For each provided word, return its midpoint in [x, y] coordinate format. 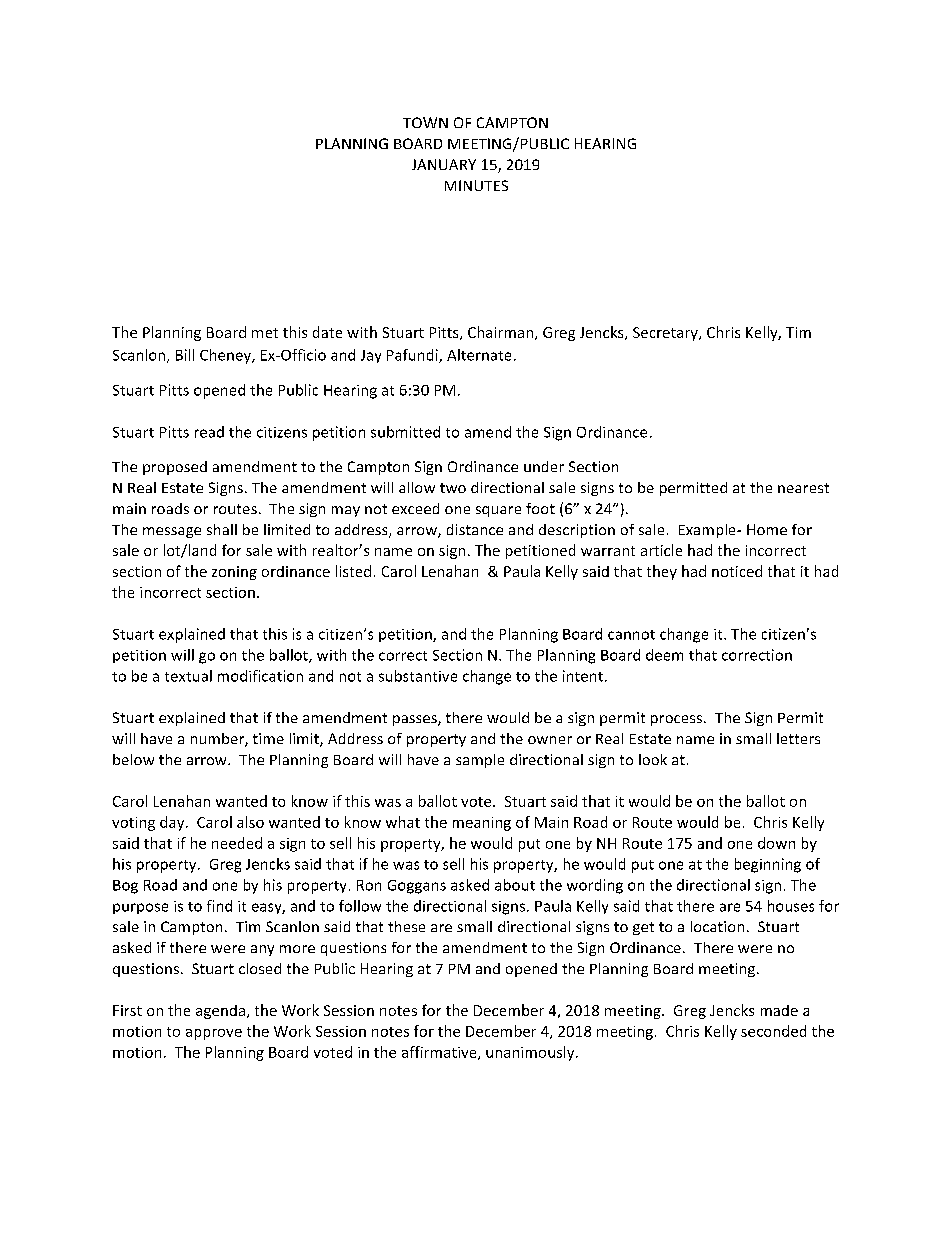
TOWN [425, 122]
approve [214, 1034]
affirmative [440, 1053]
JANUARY [444, 164]
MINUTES [476, 185]
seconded [773, 1031]
